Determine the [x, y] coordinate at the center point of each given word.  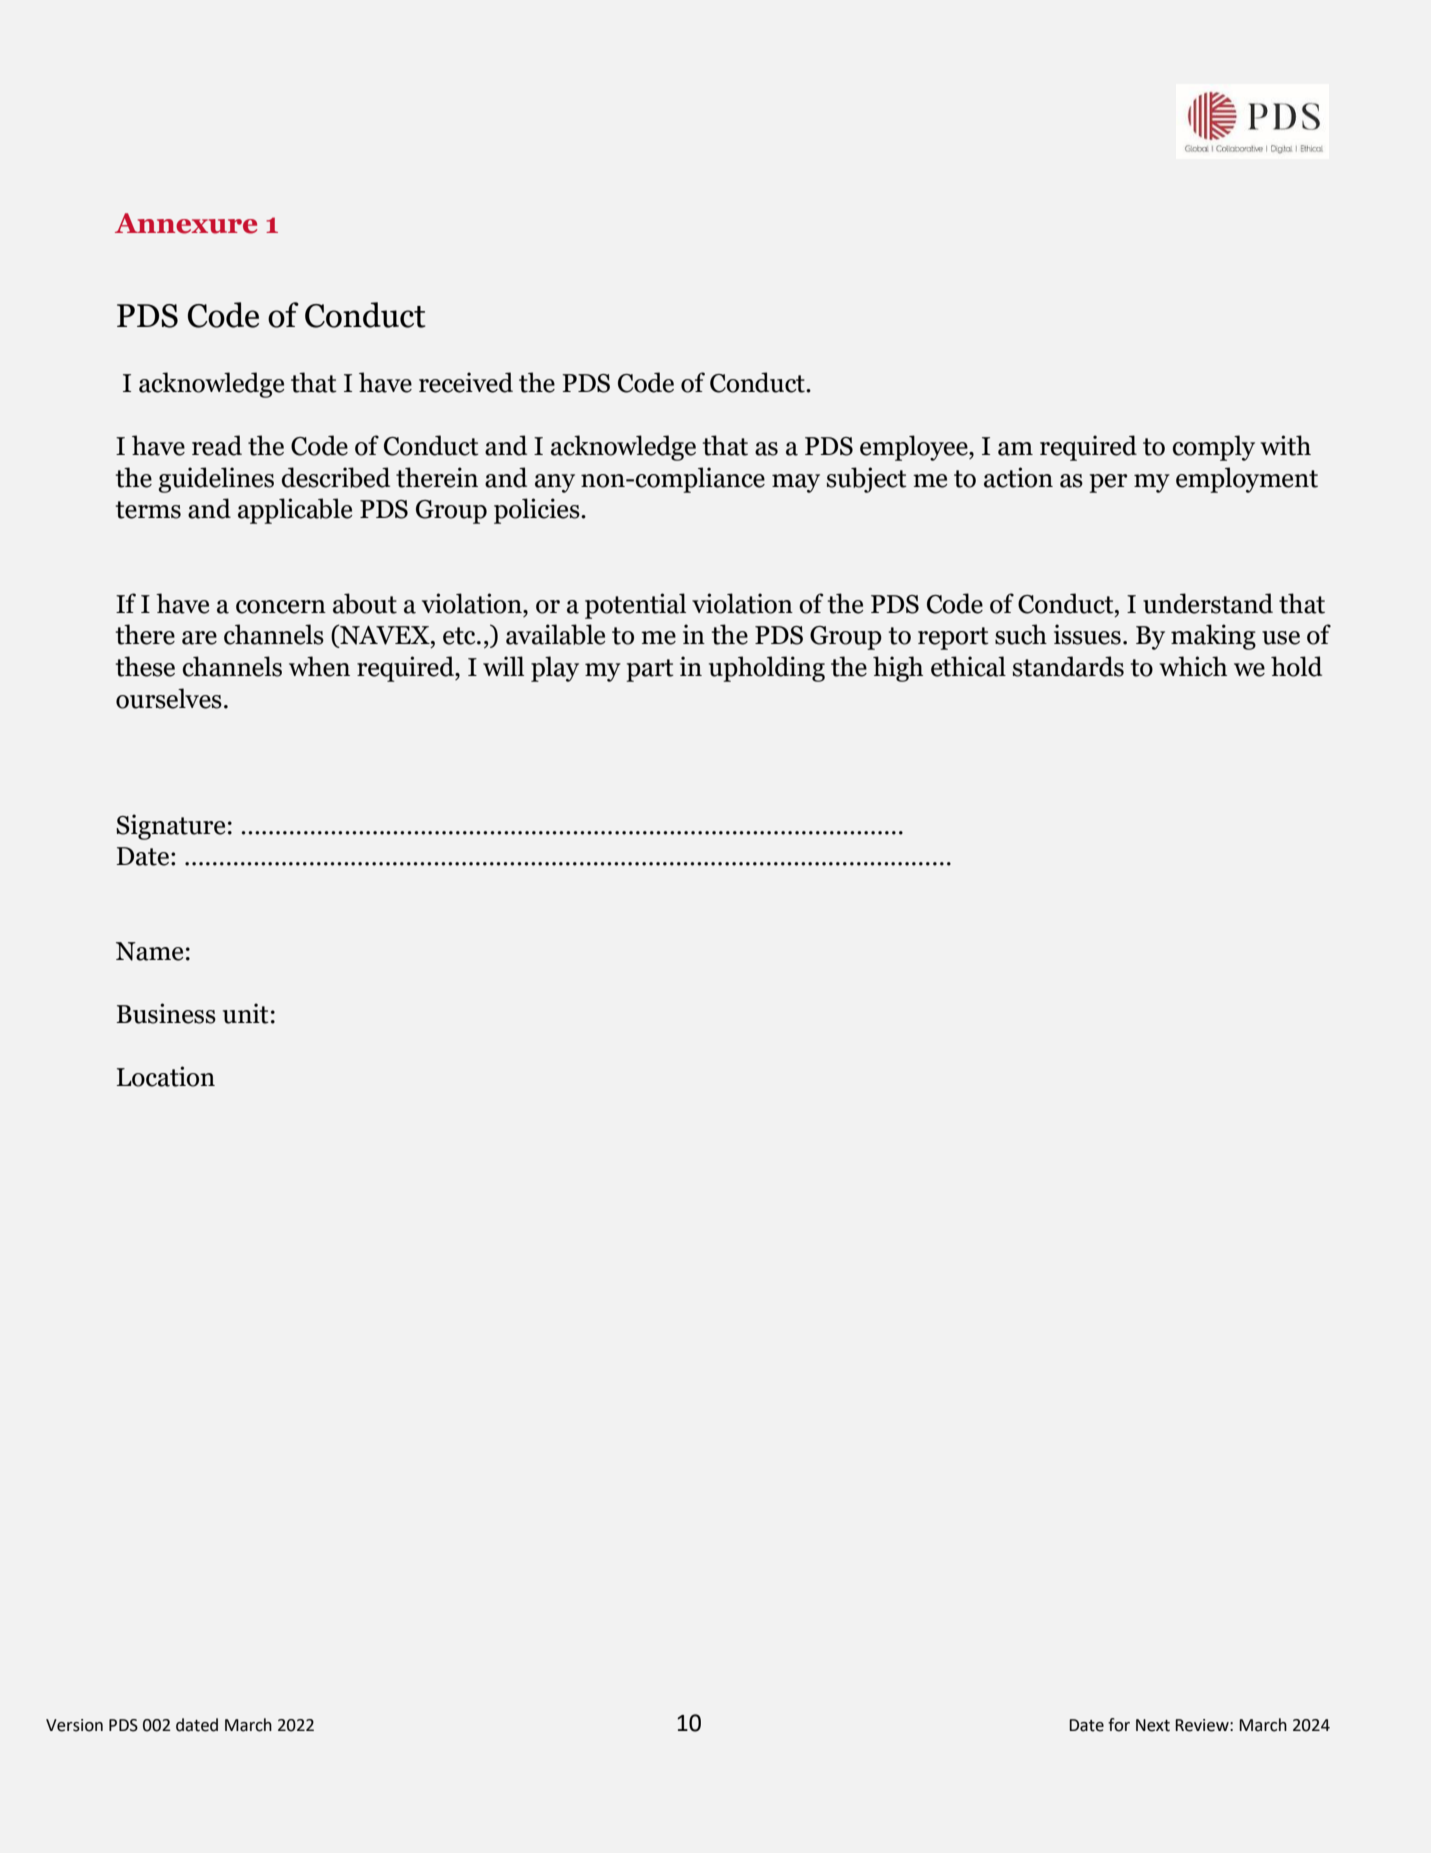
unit [246, 1013]
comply [1213, 448]
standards [1068, 666]
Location [165, 1076]
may [796, 483]
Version [74, 1725]
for [1119, 1725]
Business [166, 1013]
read [217, 445]
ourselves [169, 698]
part [650, 670]
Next [1153, 1725]
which [1193, 666]
